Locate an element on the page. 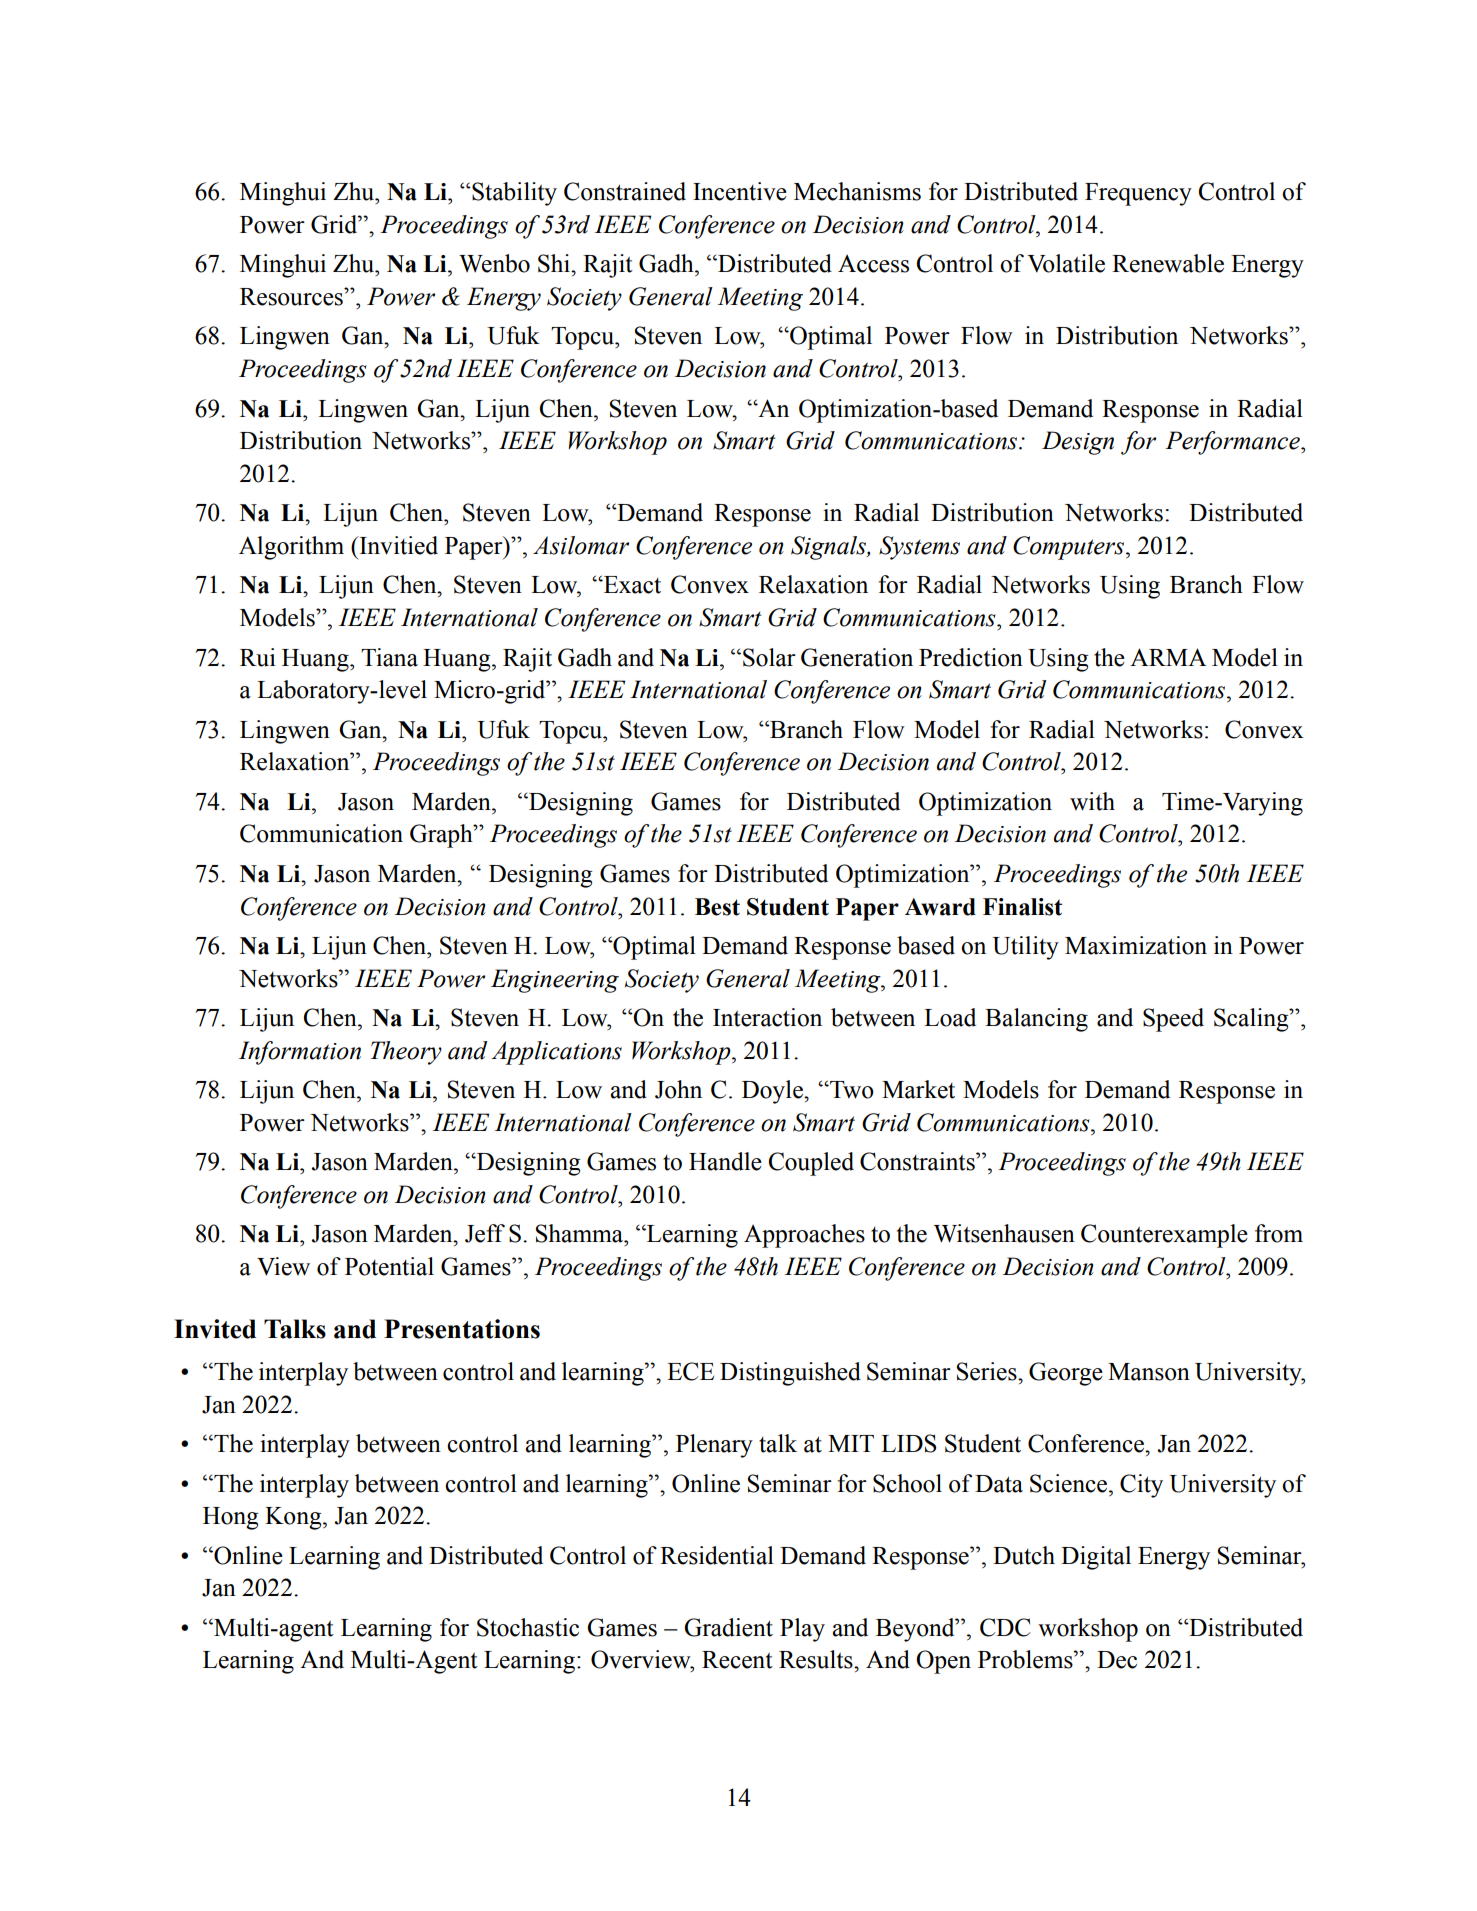 This document has width=1477, height=1911. Distinguished is located at coordinates (790, 1374).
